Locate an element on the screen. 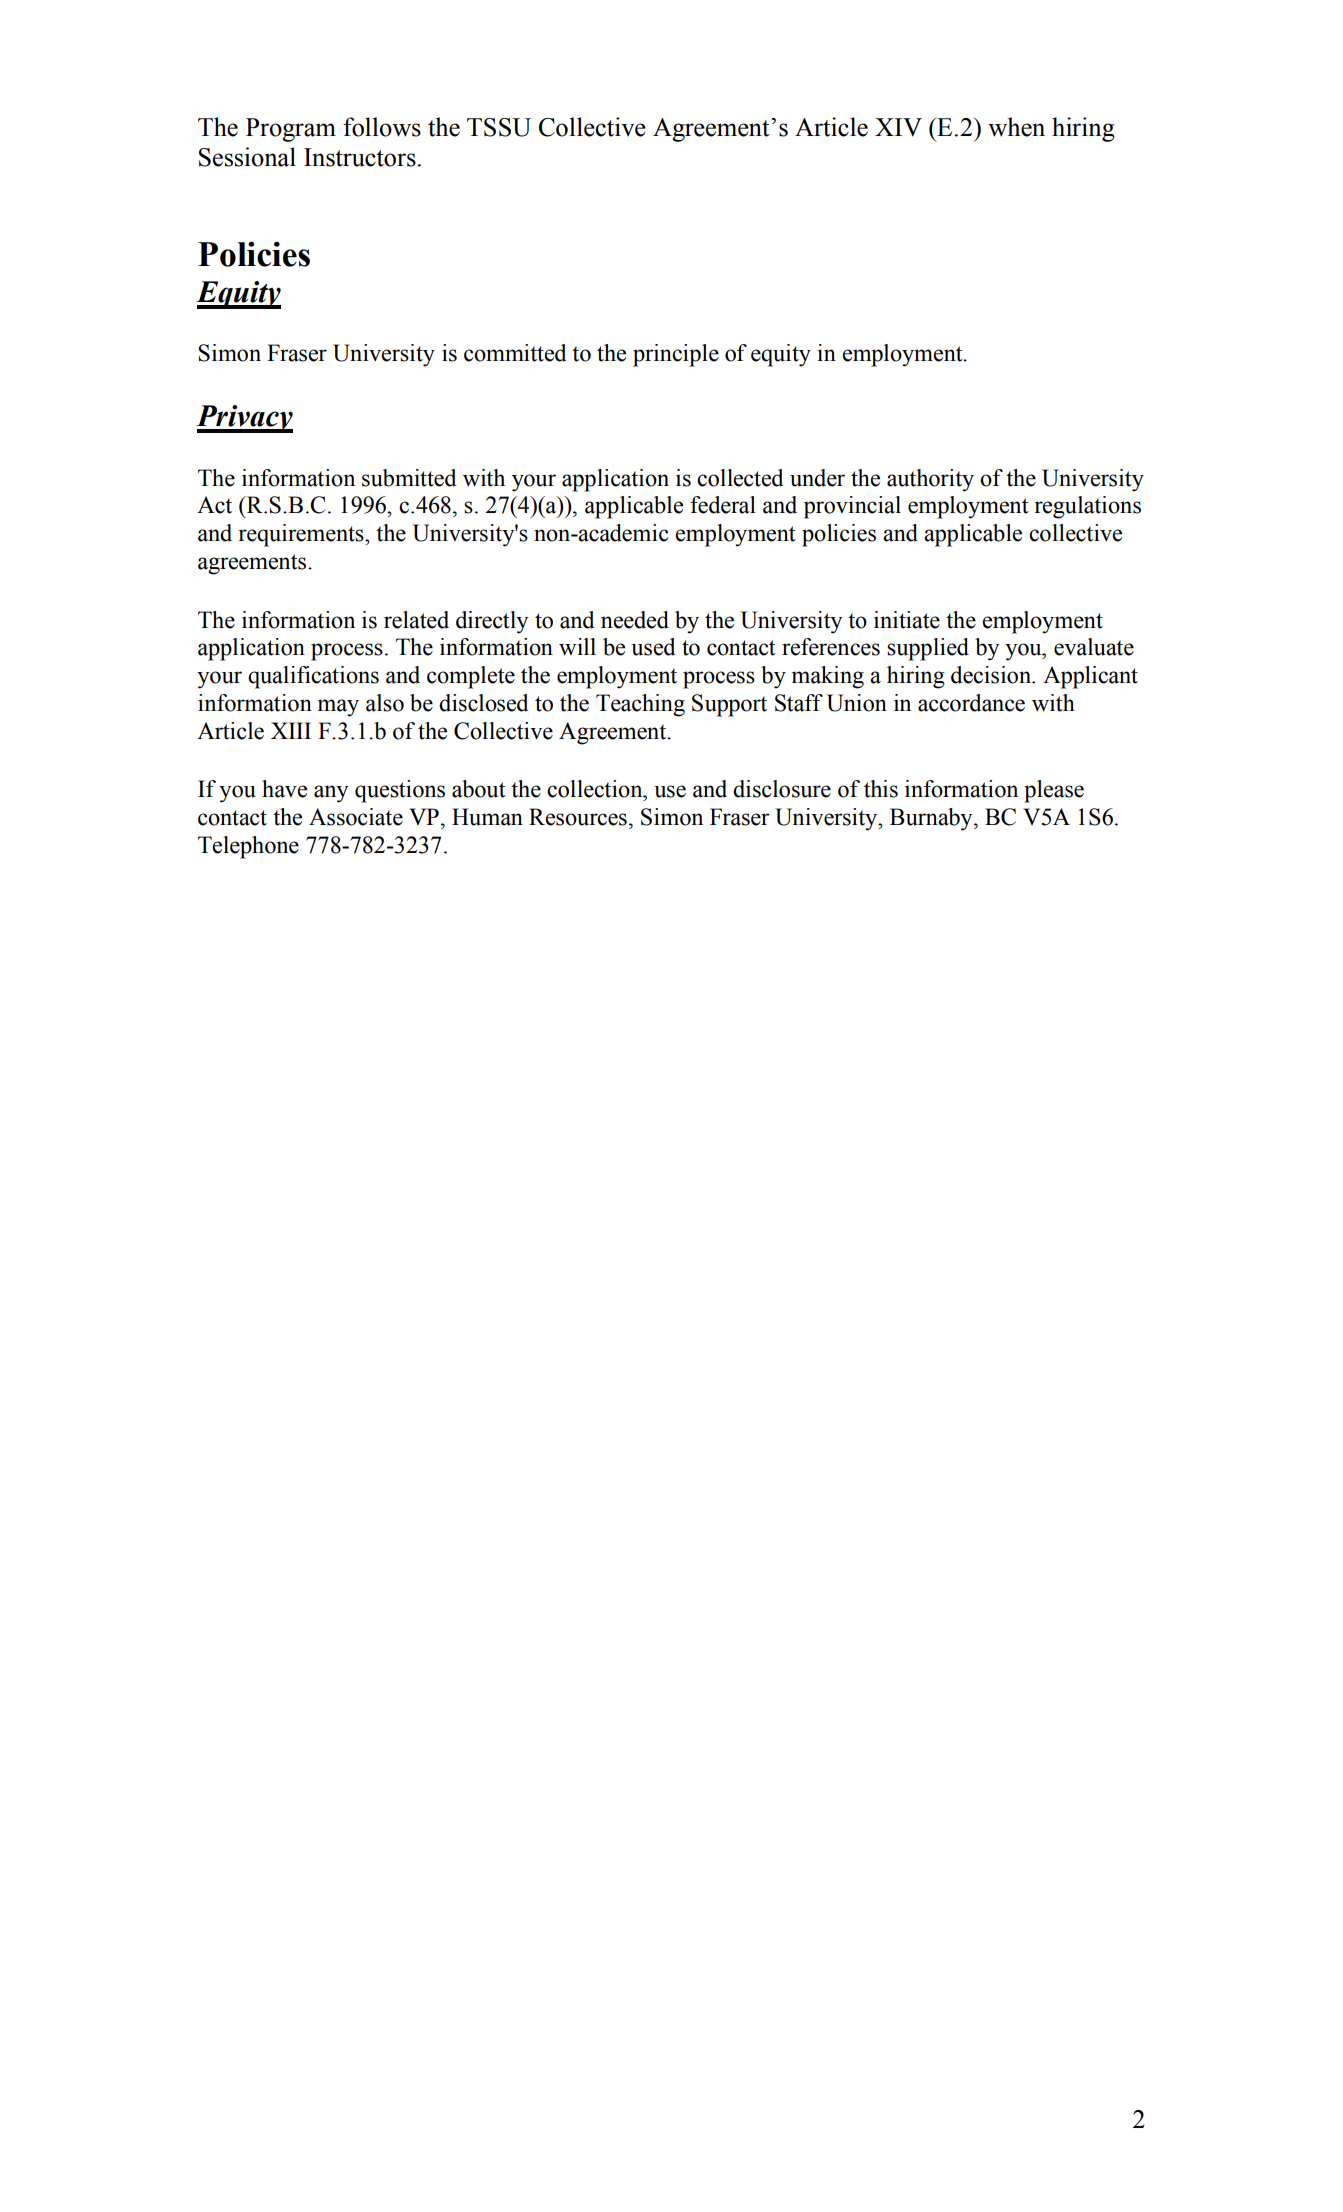 The height and width of the screenshot is (2212, 1343). regulations is located at coordinates (1087, 507).
